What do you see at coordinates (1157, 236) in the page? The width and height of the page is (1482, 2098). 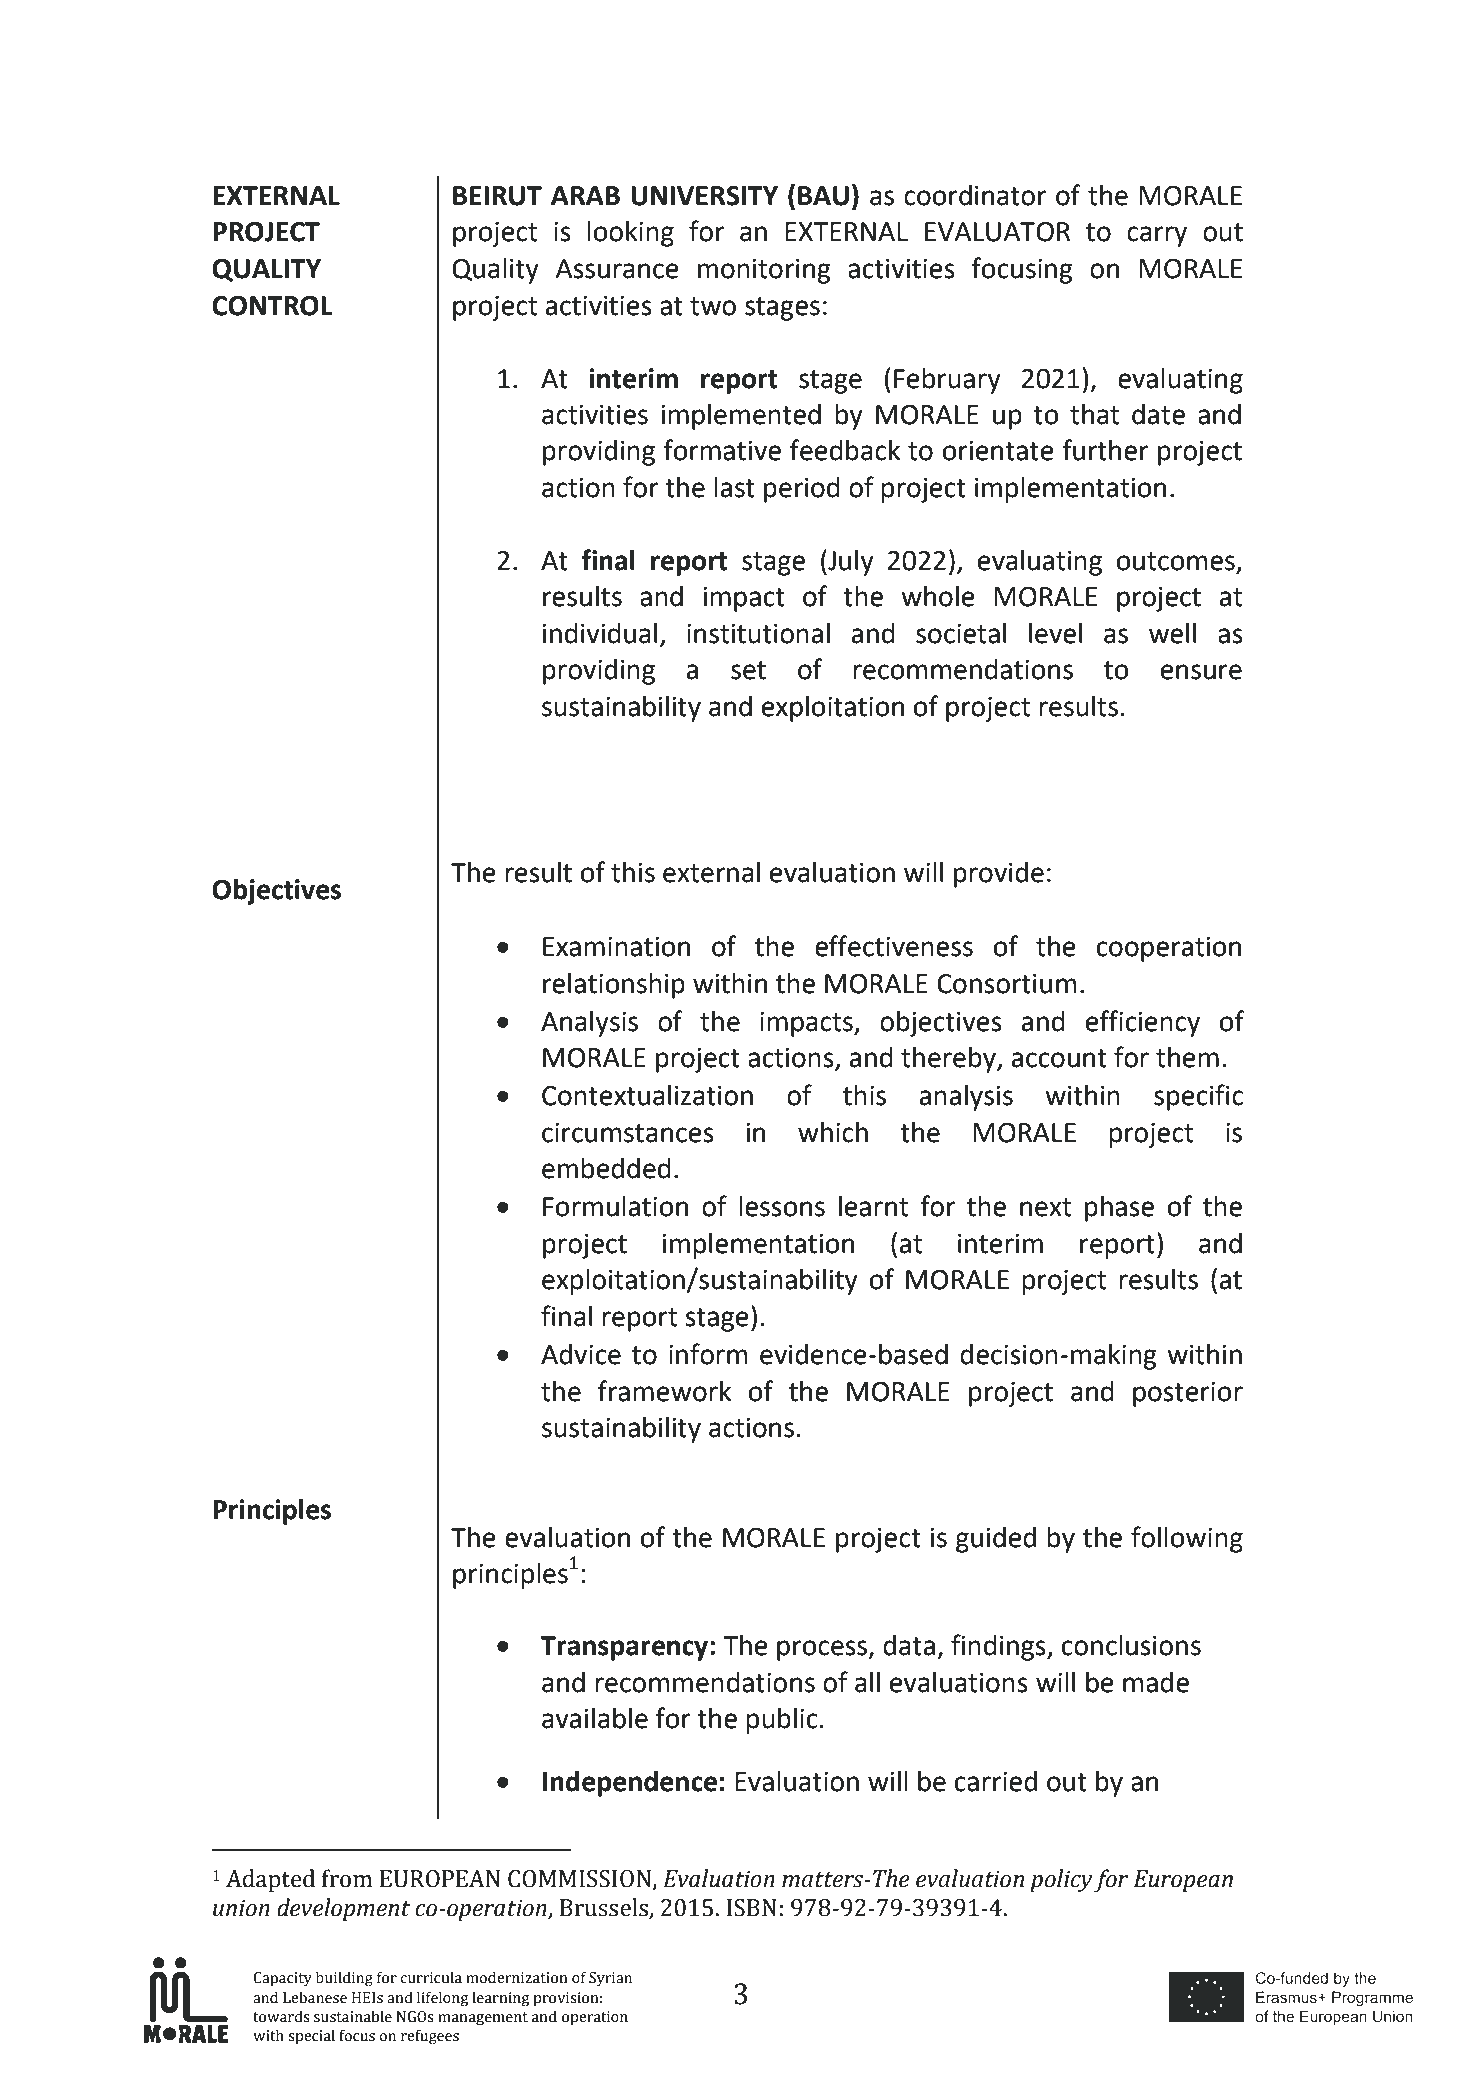 I see `carry` at bounding box center [1157, 236].
